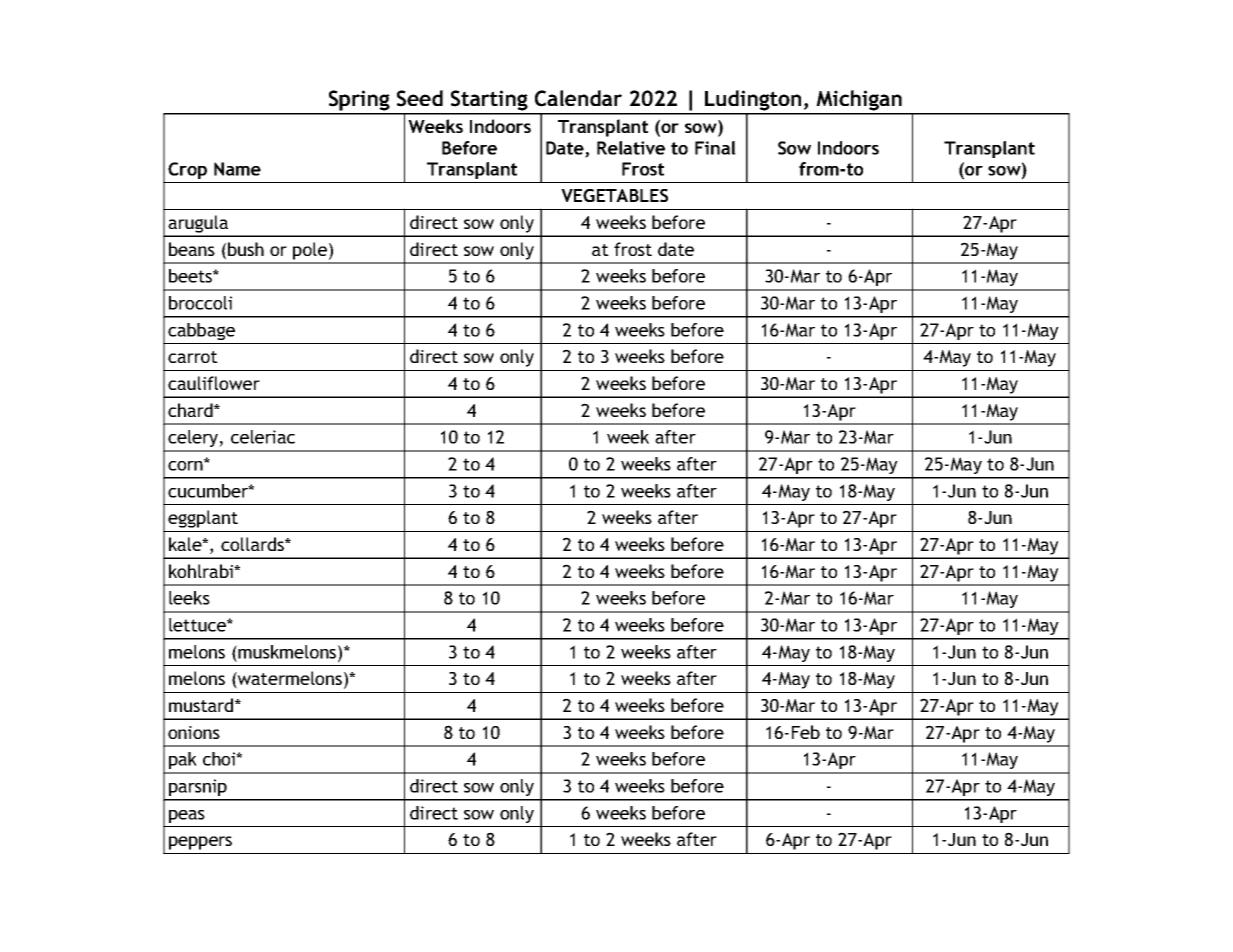  What do you see at coordinates (631, 148) in the screenshot?
I see `Relative` at bounding box center [631, 148].
